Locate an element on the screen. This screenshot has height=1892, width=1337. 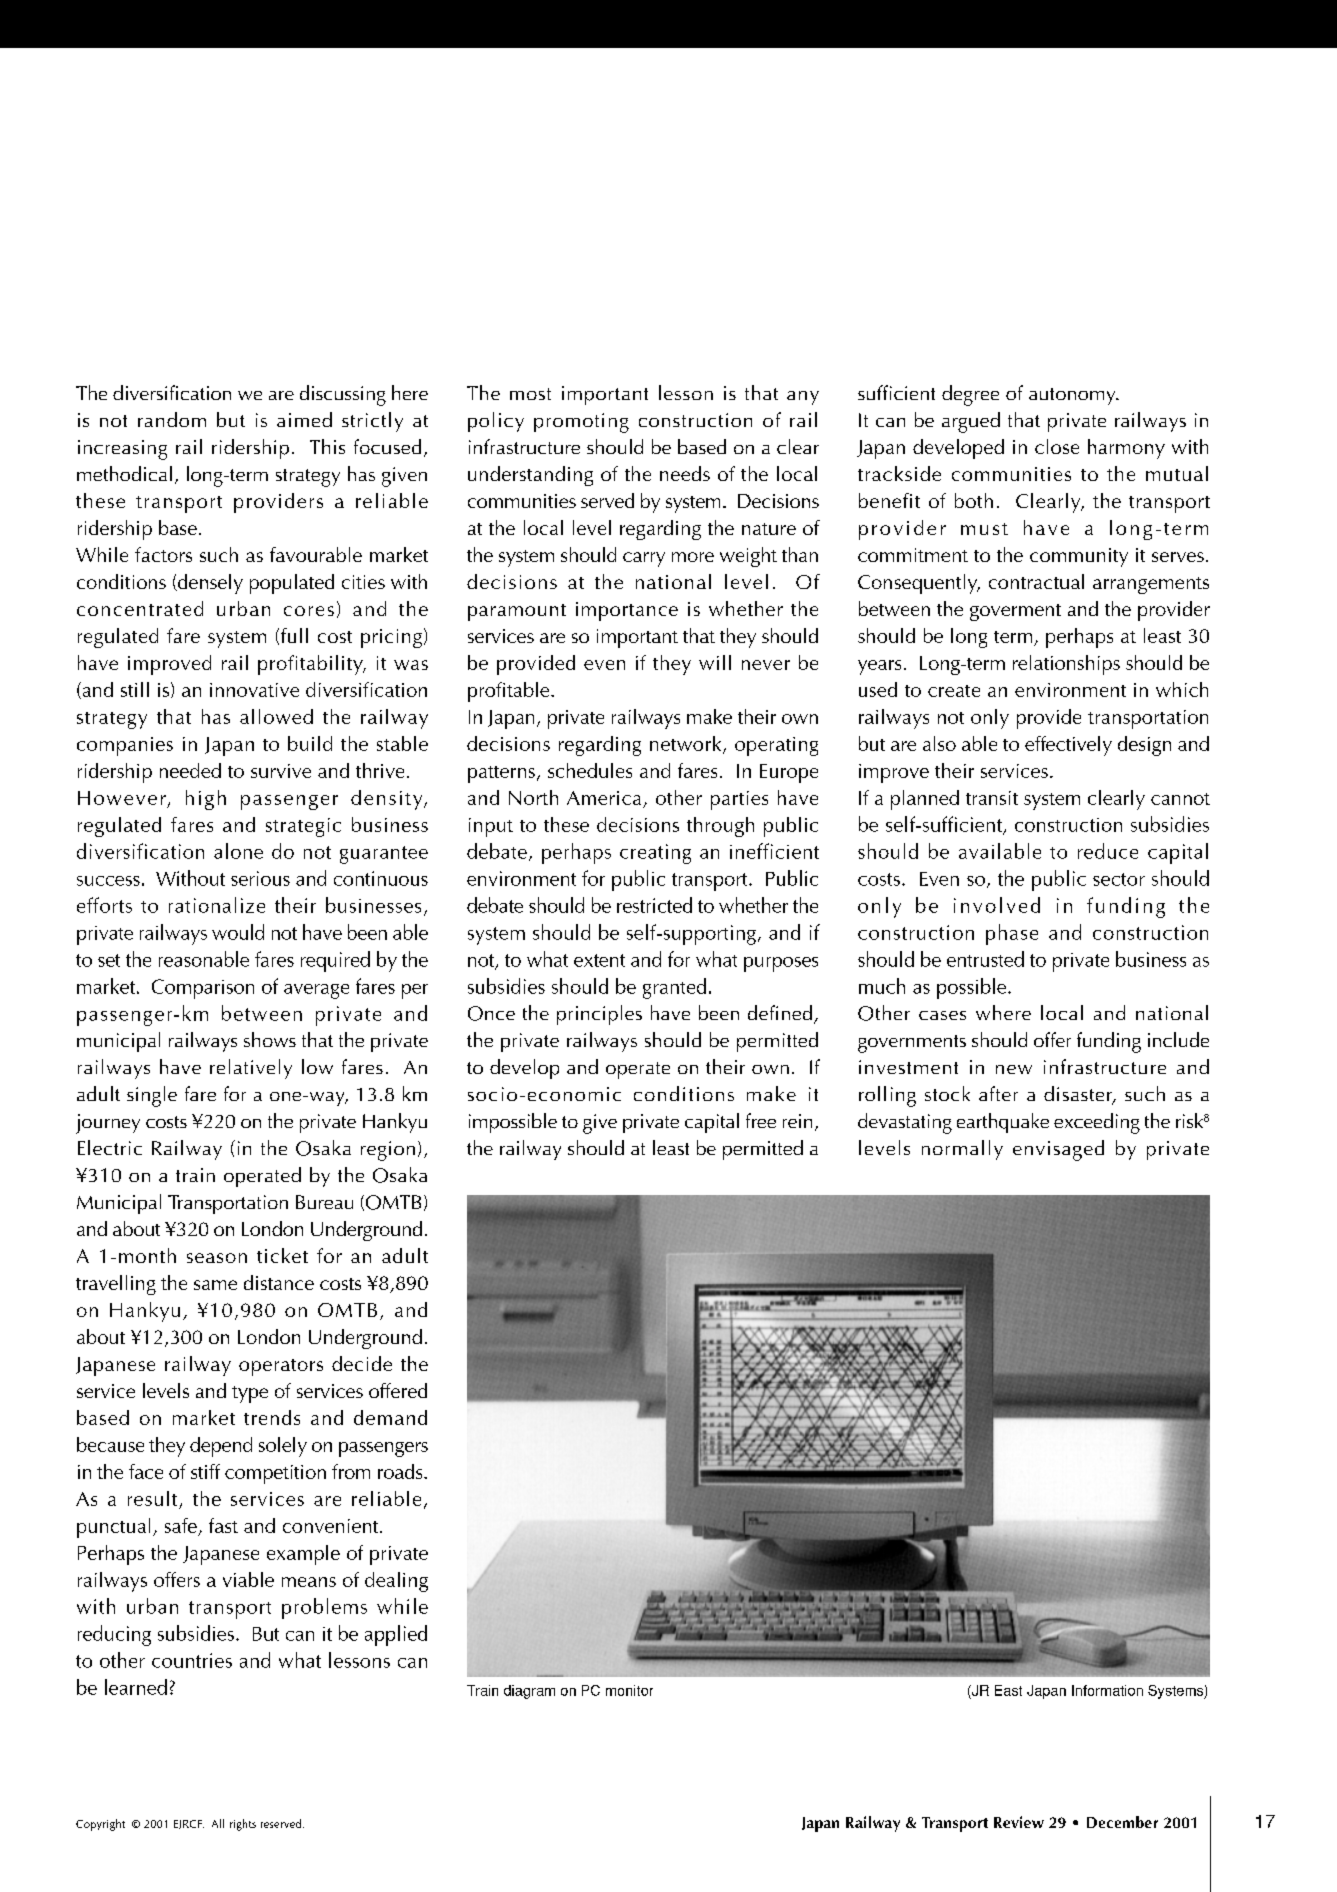
close is located at coordinates (1057, 446).
